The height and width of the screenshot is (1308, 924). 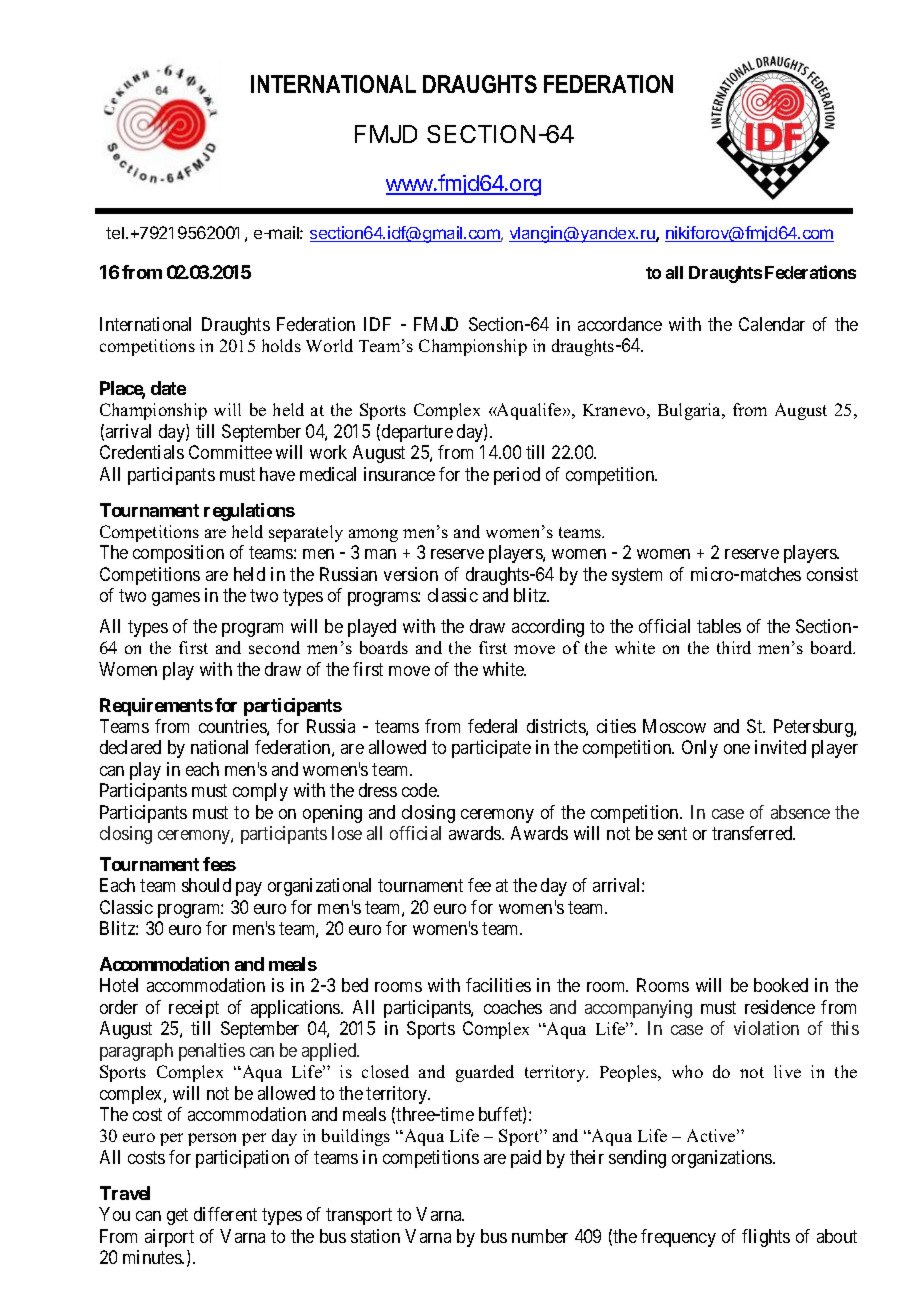 What do you see at coordinates (832, 574) in the screenshot?
I see `consist` at bounding box center [832, 574].
